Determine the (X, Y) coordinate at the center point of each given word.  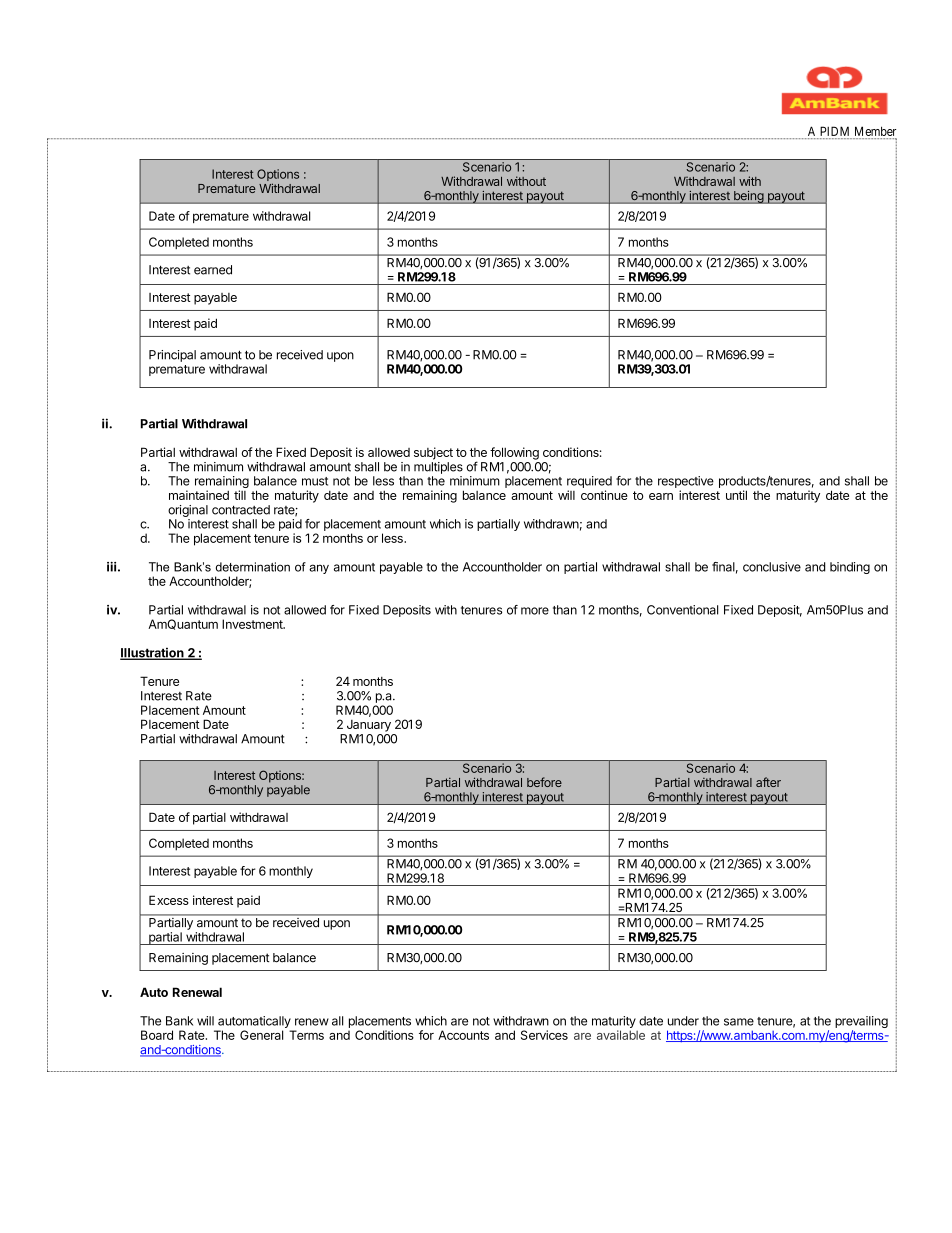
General (261, 1035)
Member (875, 131)
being (748, 197)
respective (686, 482)
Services (544, 1035)
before (544, 782)
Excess (169, 900)
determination (253, 567)
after (768, 782)
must (315, 481)
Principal (172, 356)
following (514, 453)
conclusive (772, 567)
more (535, 611)
